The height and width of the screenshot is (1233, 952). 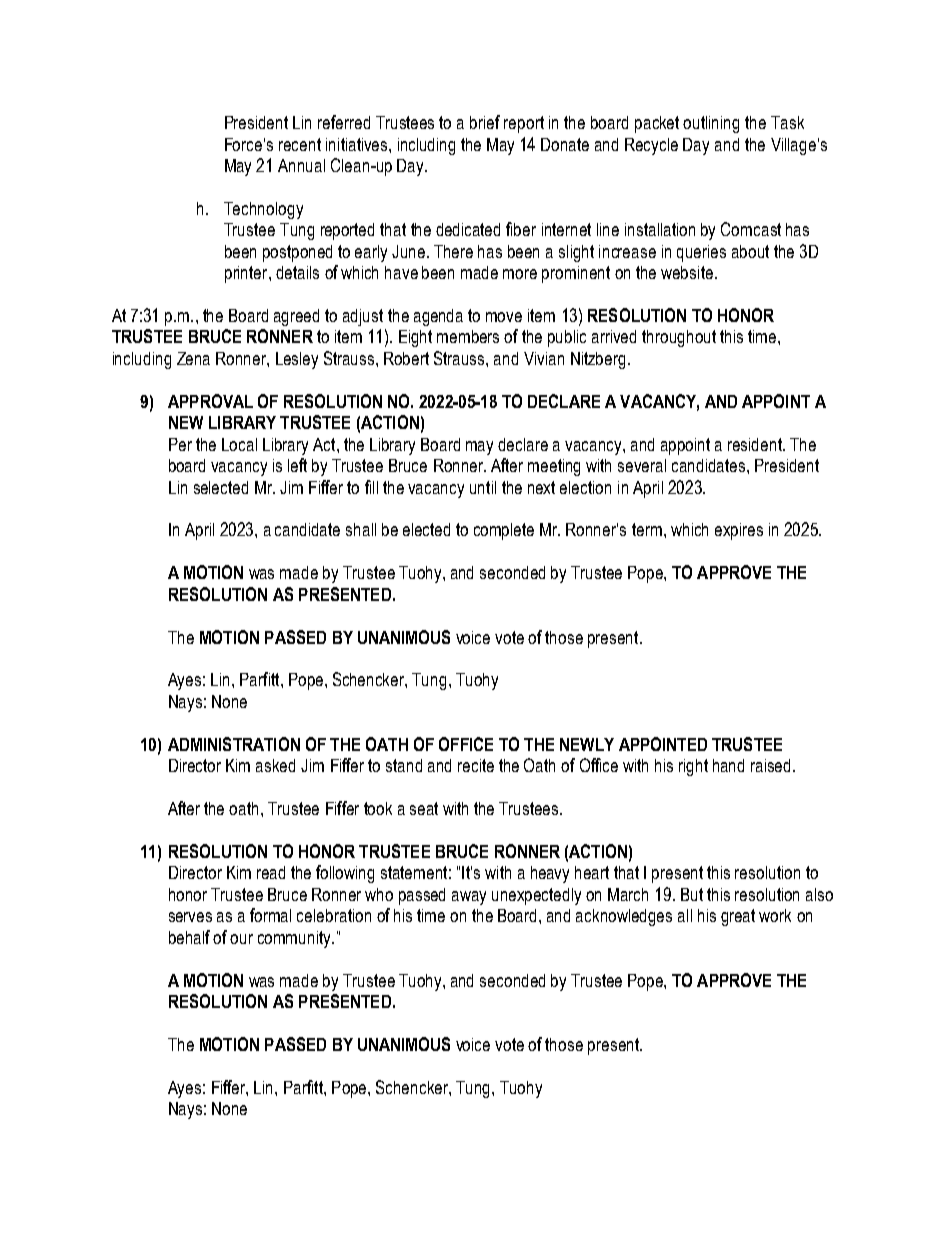 What do you see at coordinates (361, 529) in the screenshot?
I see `shall` at bounding box center [361, 529].
